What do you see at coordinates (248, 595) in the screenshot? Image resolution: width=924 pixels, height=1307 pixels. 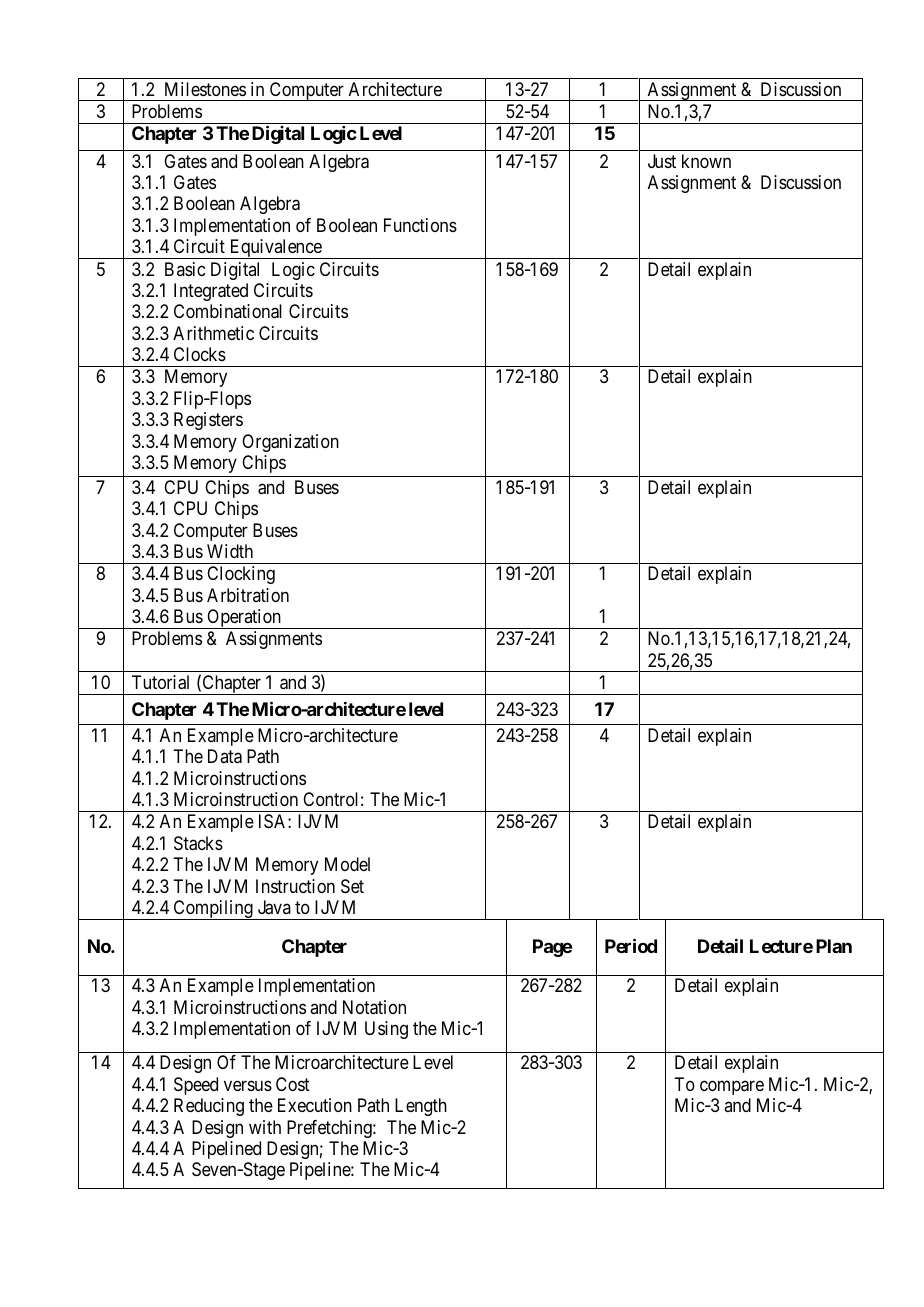 I see `Arbitration` at bounding box center [248, 595].
